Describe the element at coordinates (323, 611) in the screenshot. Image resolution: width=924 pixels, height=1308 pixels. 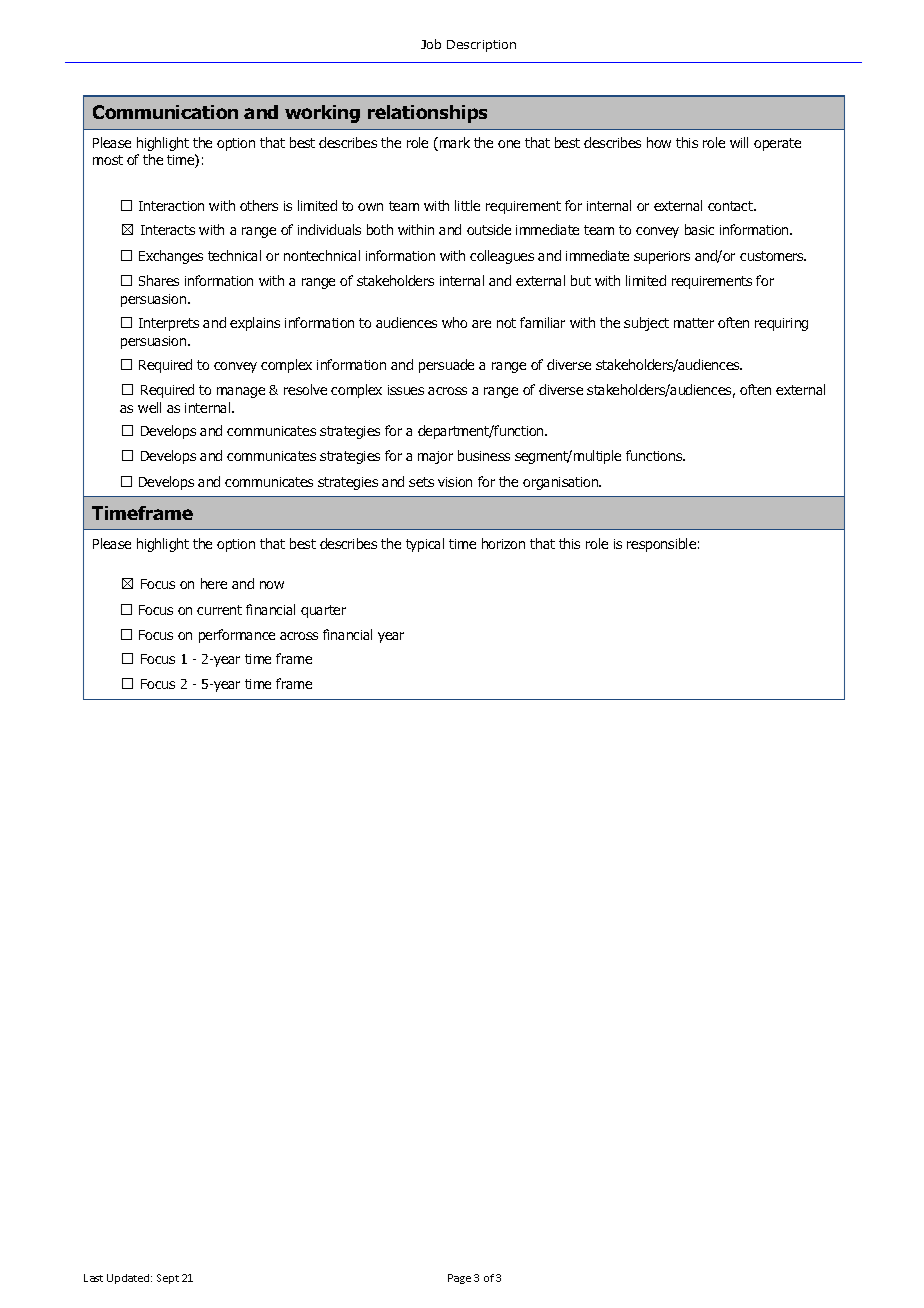
I see `quarter` at that location.
